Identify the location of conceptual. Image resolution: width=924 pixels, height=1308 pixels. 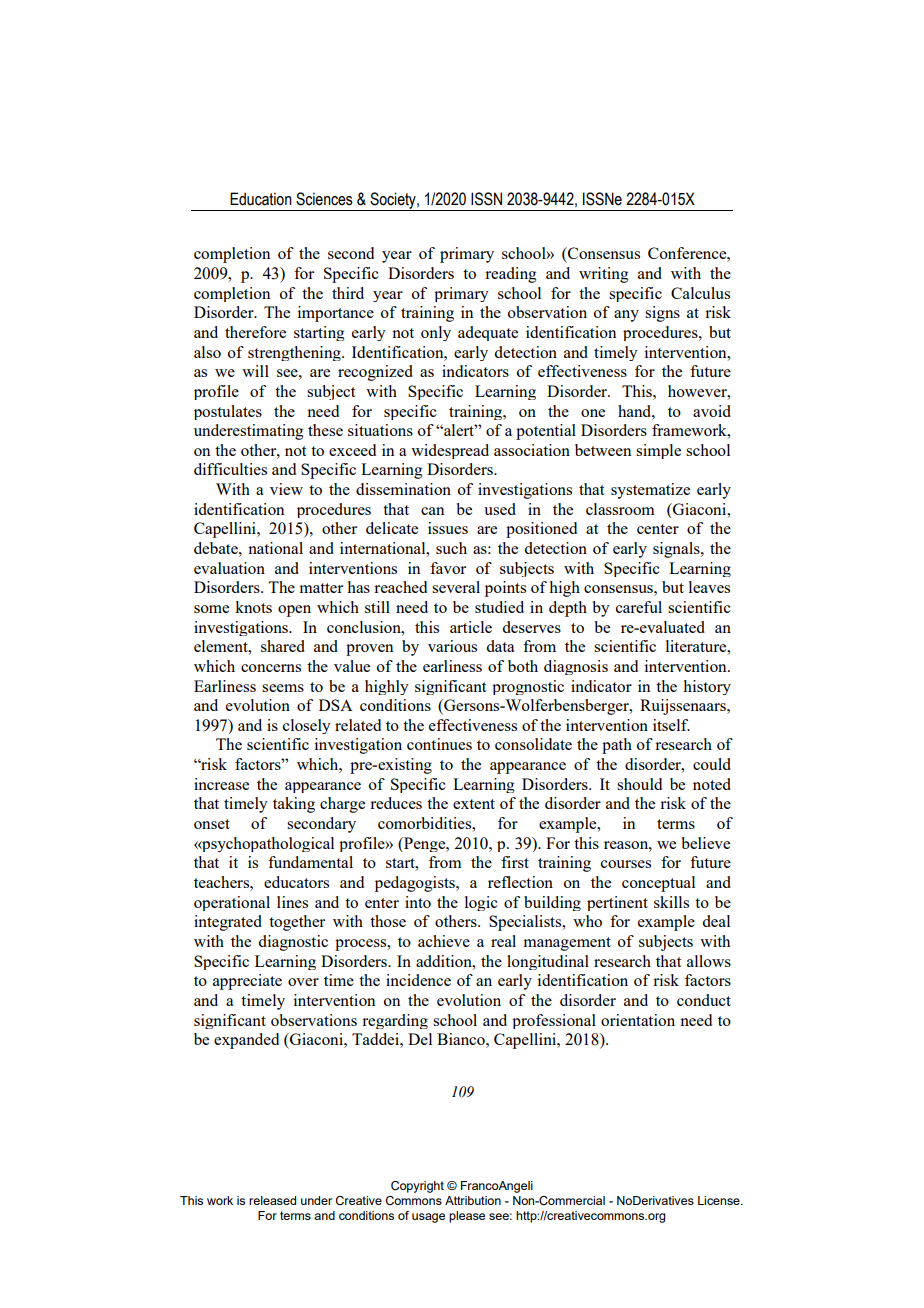
(658, 884).
